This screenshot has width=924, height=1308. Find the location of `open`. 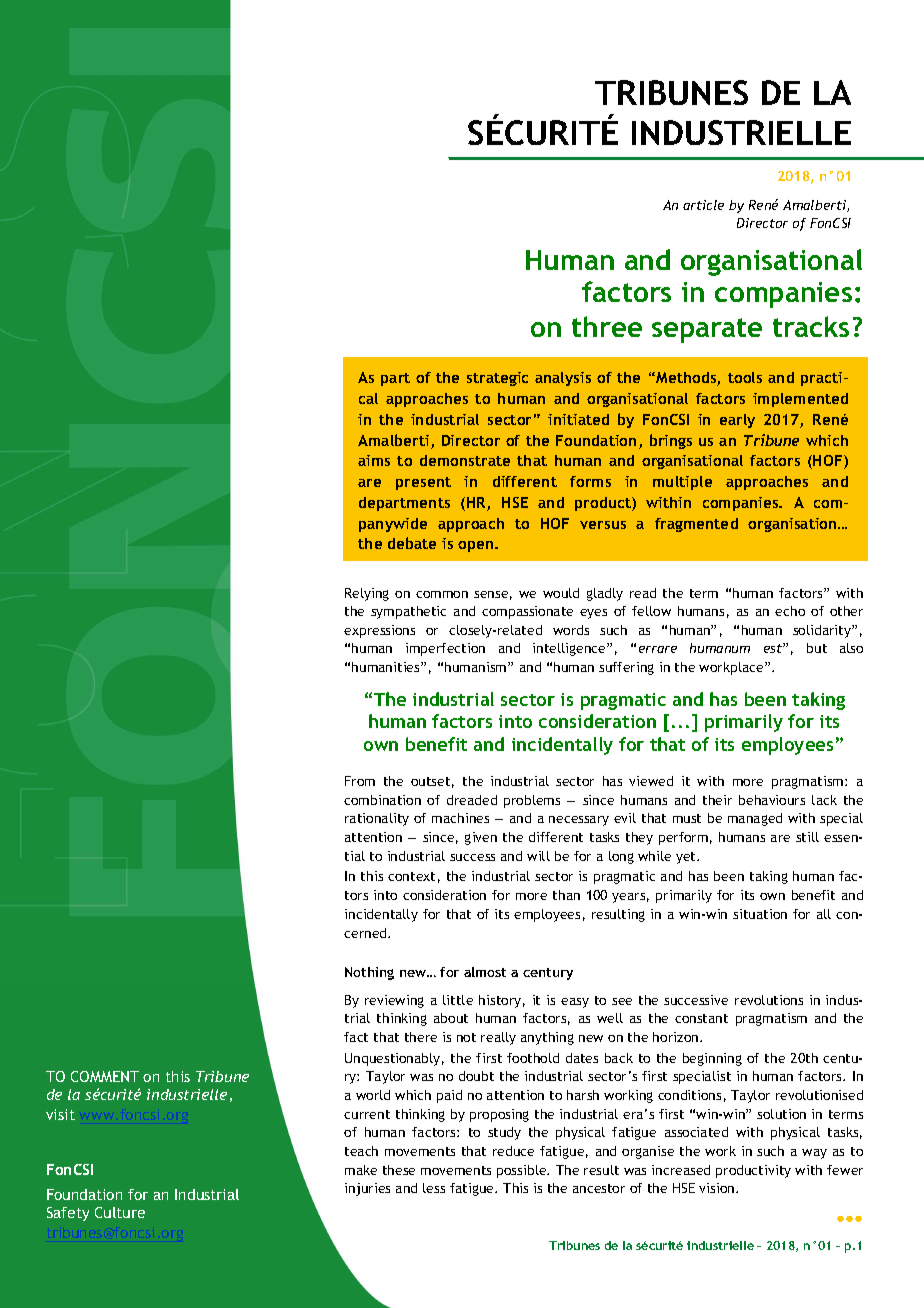

open is located at coordinates (477, 546).
